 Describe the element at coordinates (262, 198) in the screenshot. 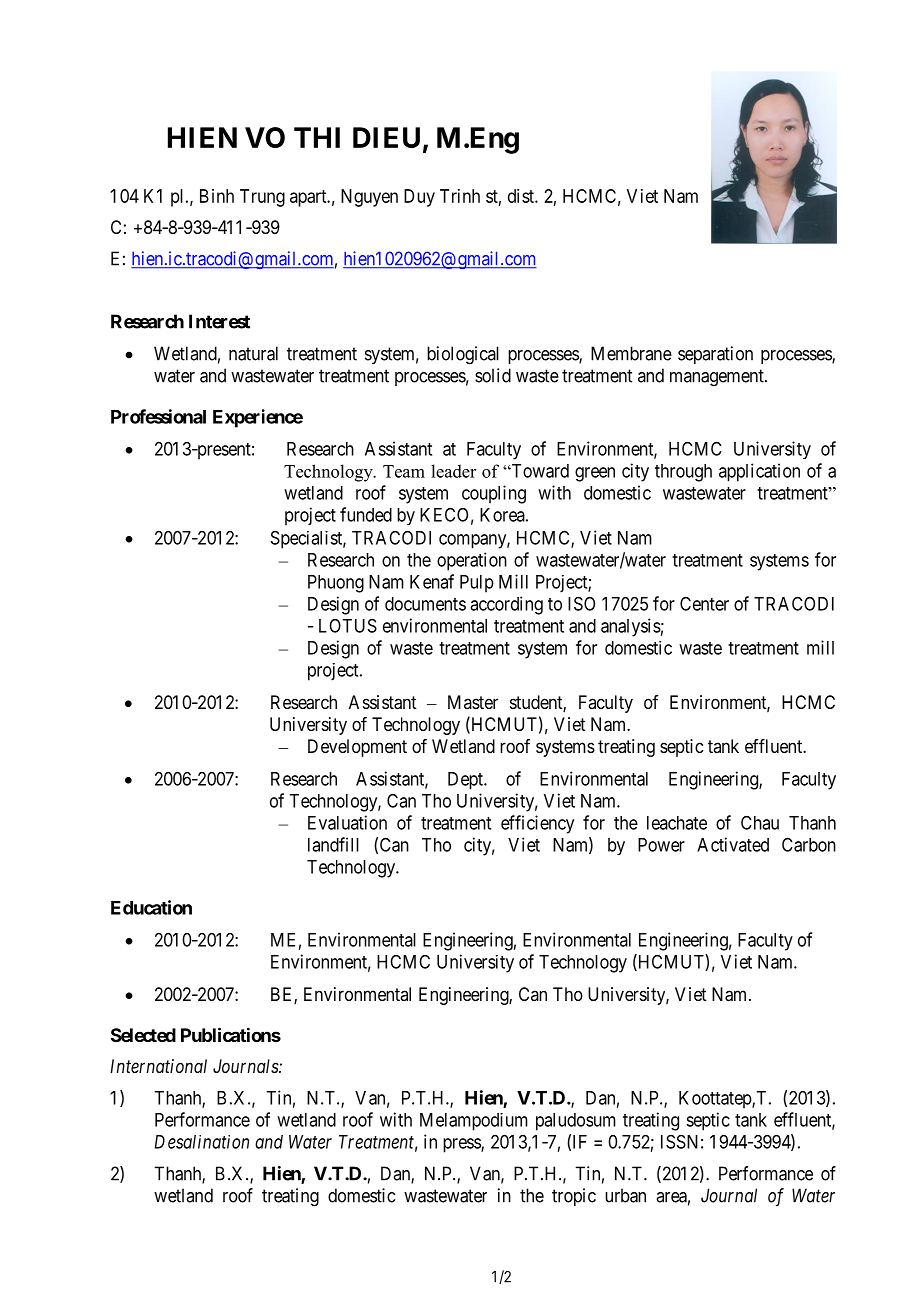

I see `Trung` at that location.
